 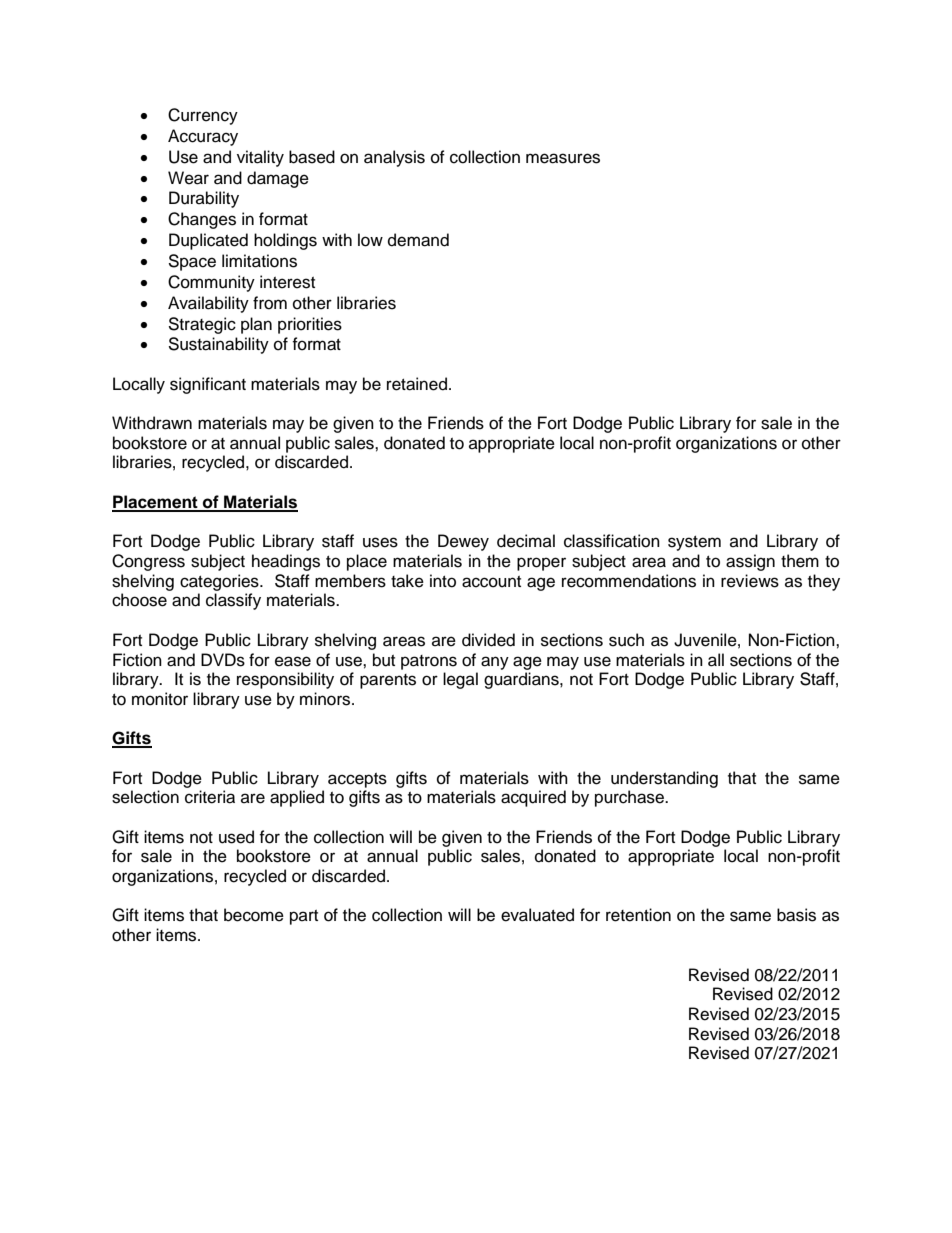 I want to click on basis, so click(x=796, y=915).
